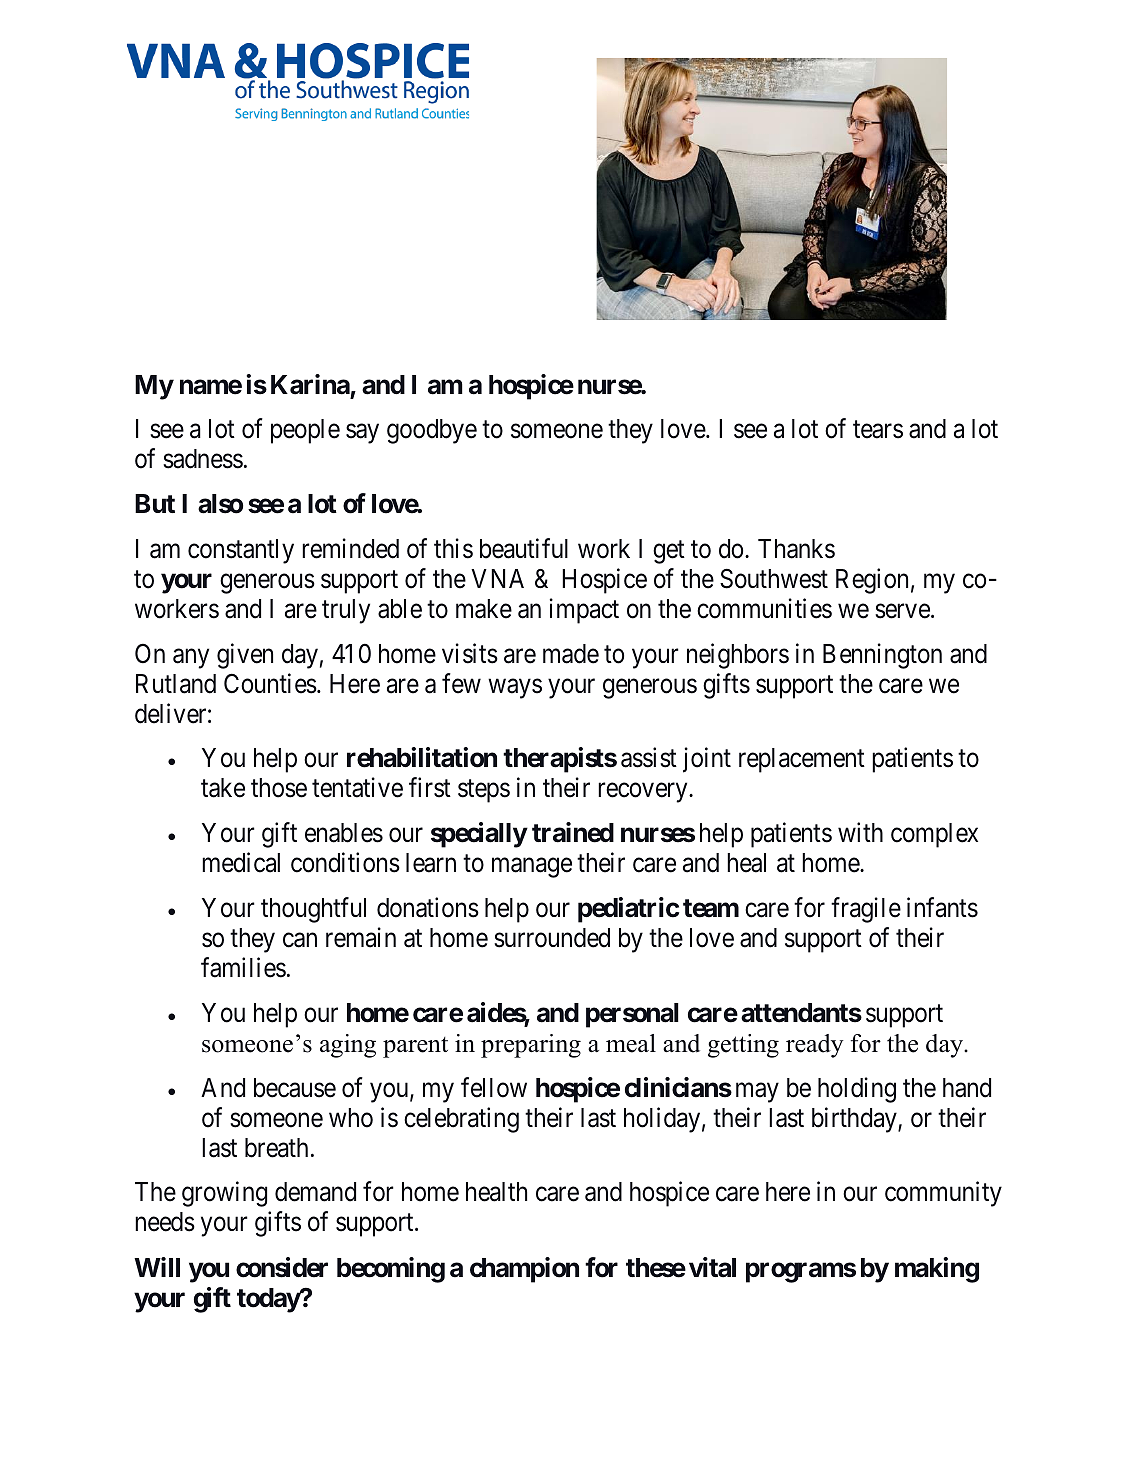 The image size is (1139, 1474). What do you see at coordinates (282, 1267) in the document?
I see `consider` at bounding box center [282, 1267].
